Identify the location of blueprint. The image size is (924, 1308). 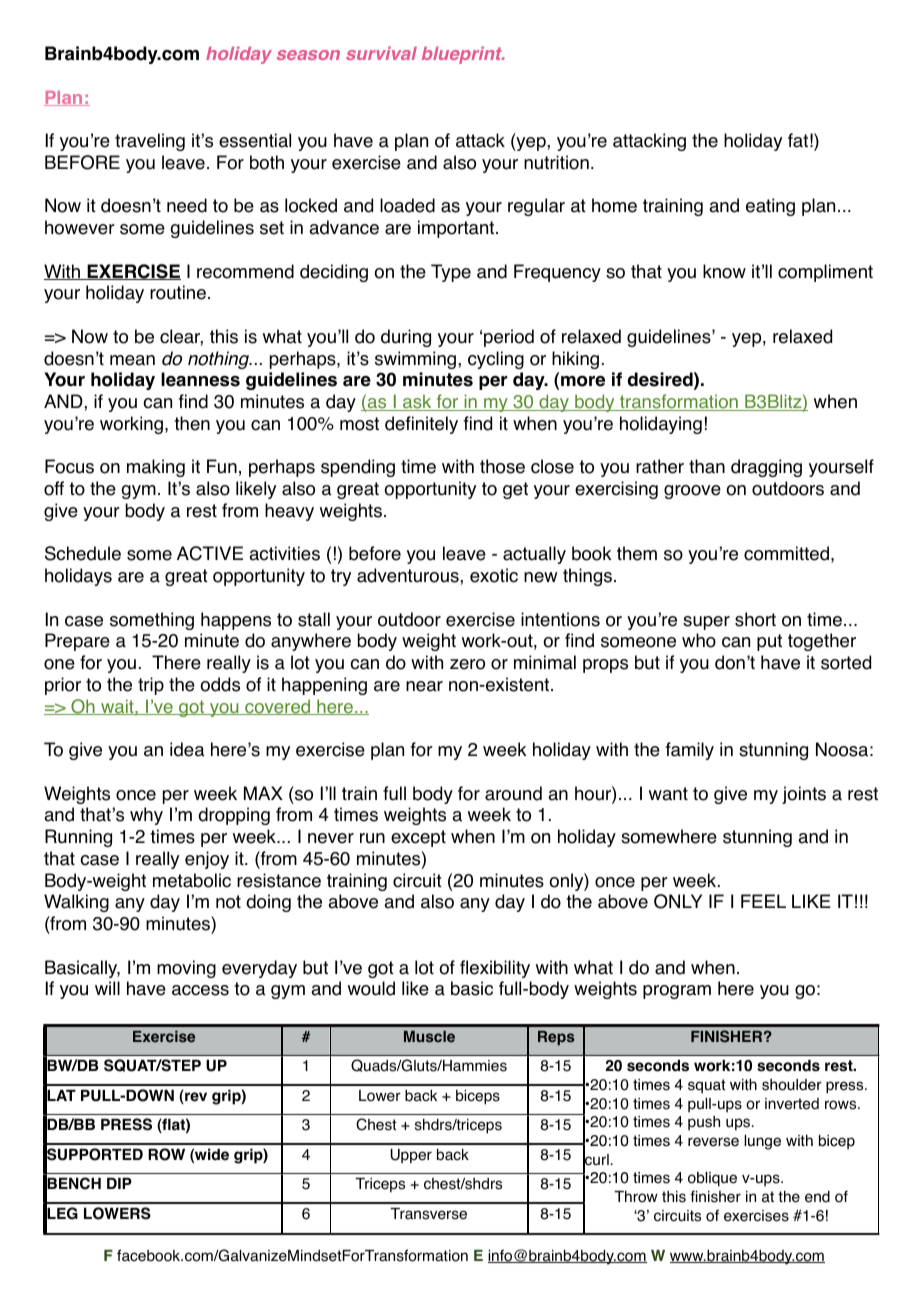
(463, 55).
